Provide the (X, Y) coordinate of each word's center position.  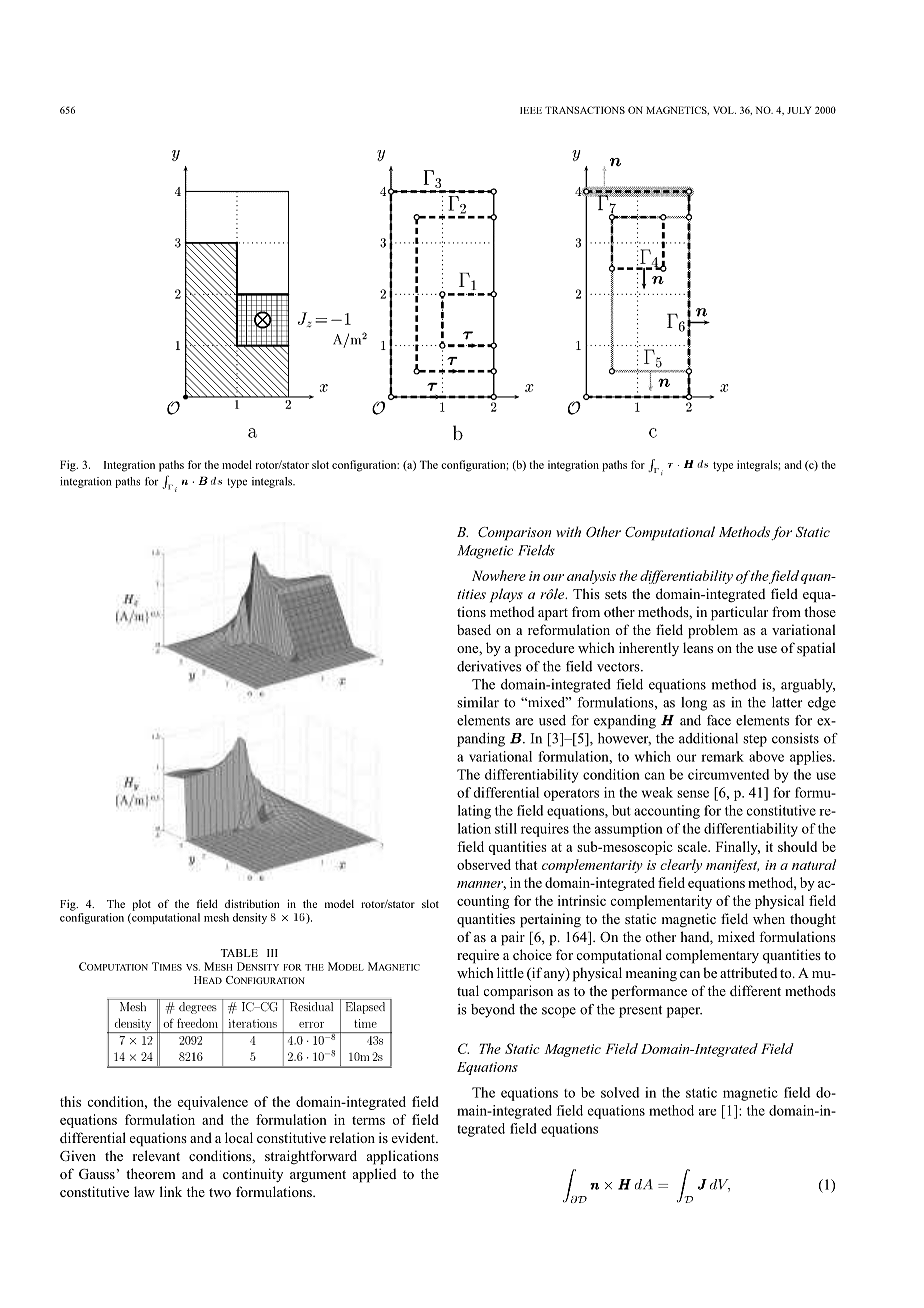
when (769, 918)
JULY (799, 110)
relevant (156, 1155)
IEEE (531, 110)
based (474, 629)
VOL (724, 110)
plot (141, 905)
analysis (591, 577)
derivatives (489, 666)
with (568, 531)
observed (484, 864)
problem (713, 631)
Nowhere (499, 575)
